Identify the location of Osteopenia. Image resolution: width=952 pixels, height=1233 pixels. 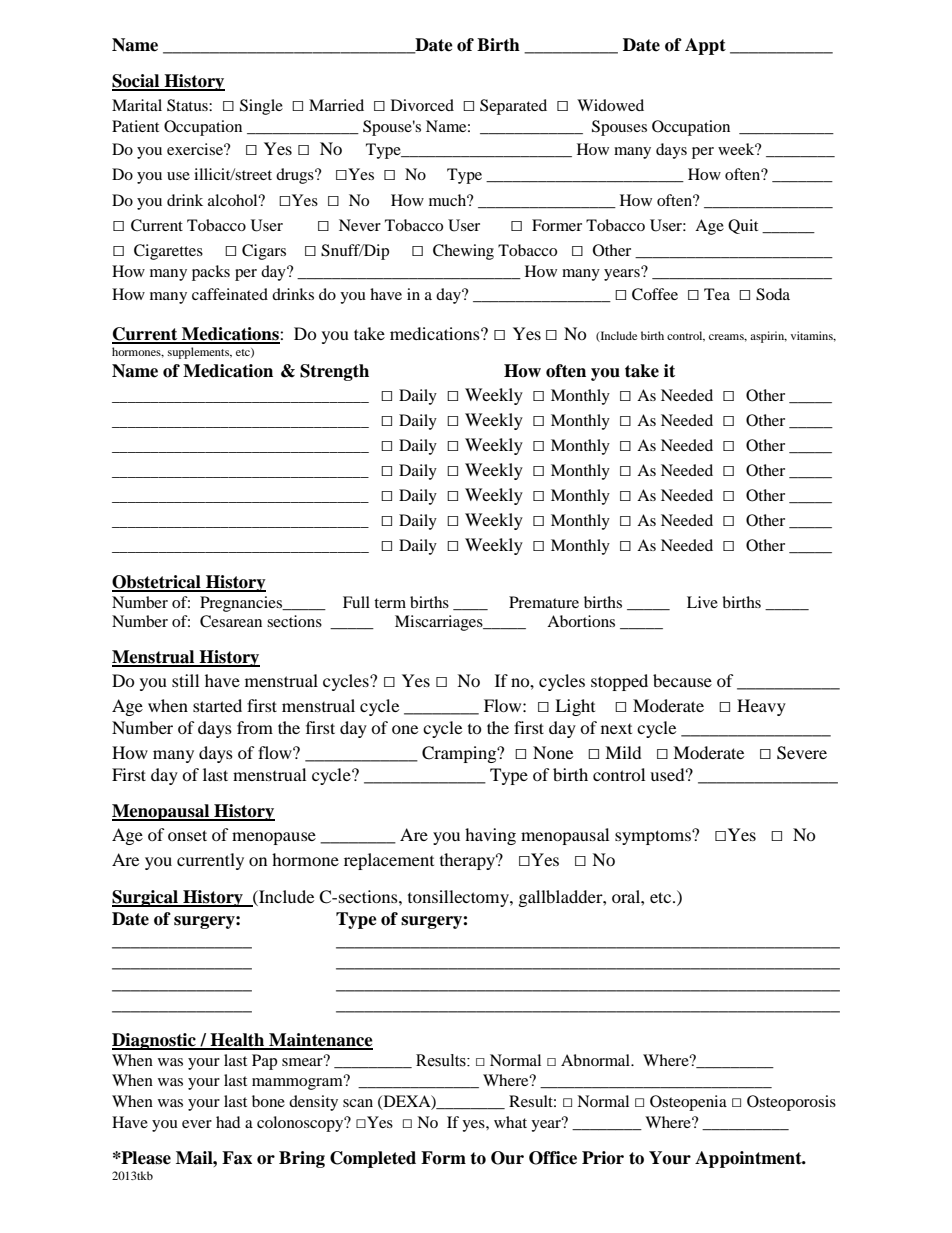
(688, 1103).
